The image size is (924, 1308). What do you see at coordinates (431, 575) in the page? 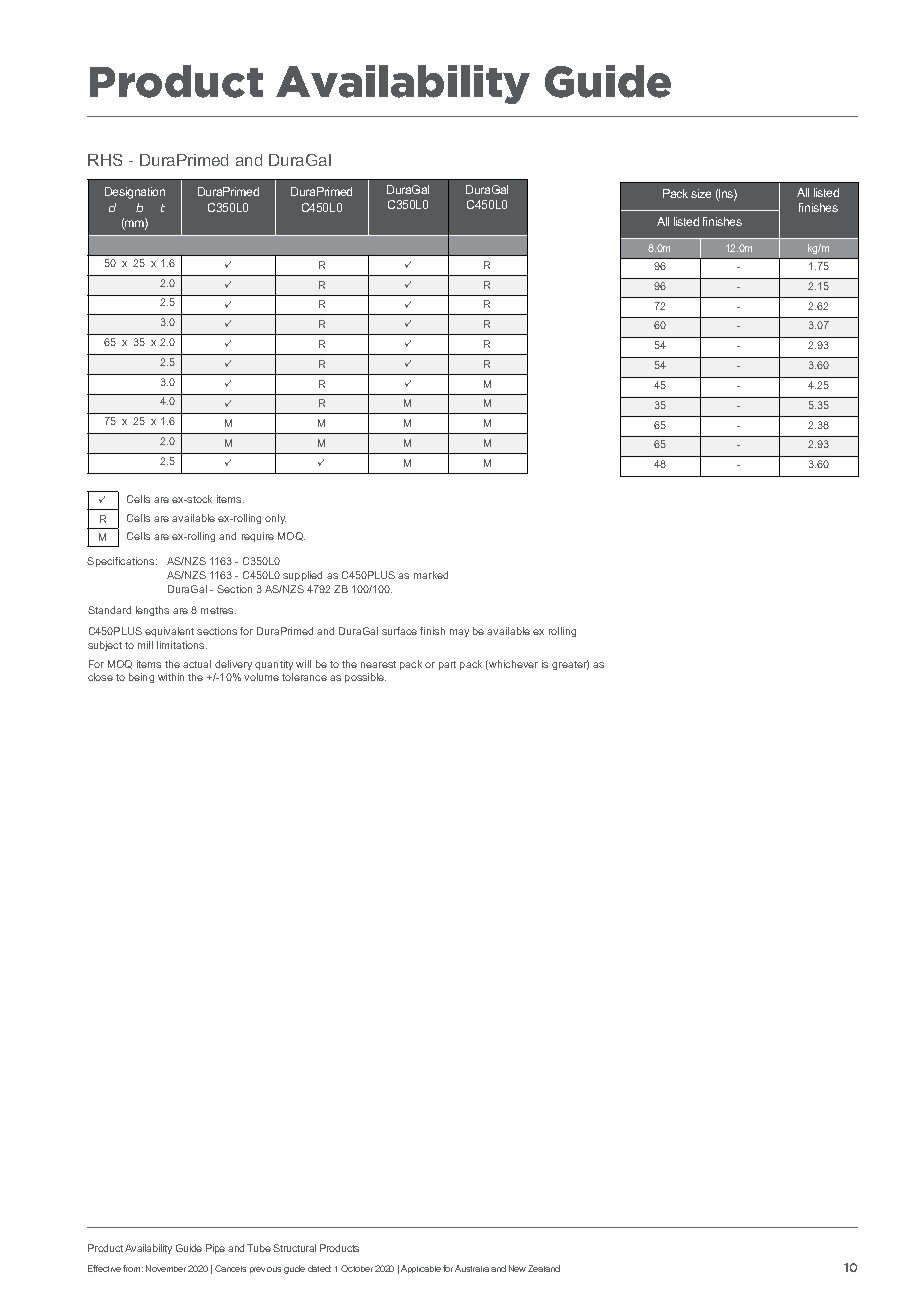
I see `marked` at bounding box center [431, 575].
